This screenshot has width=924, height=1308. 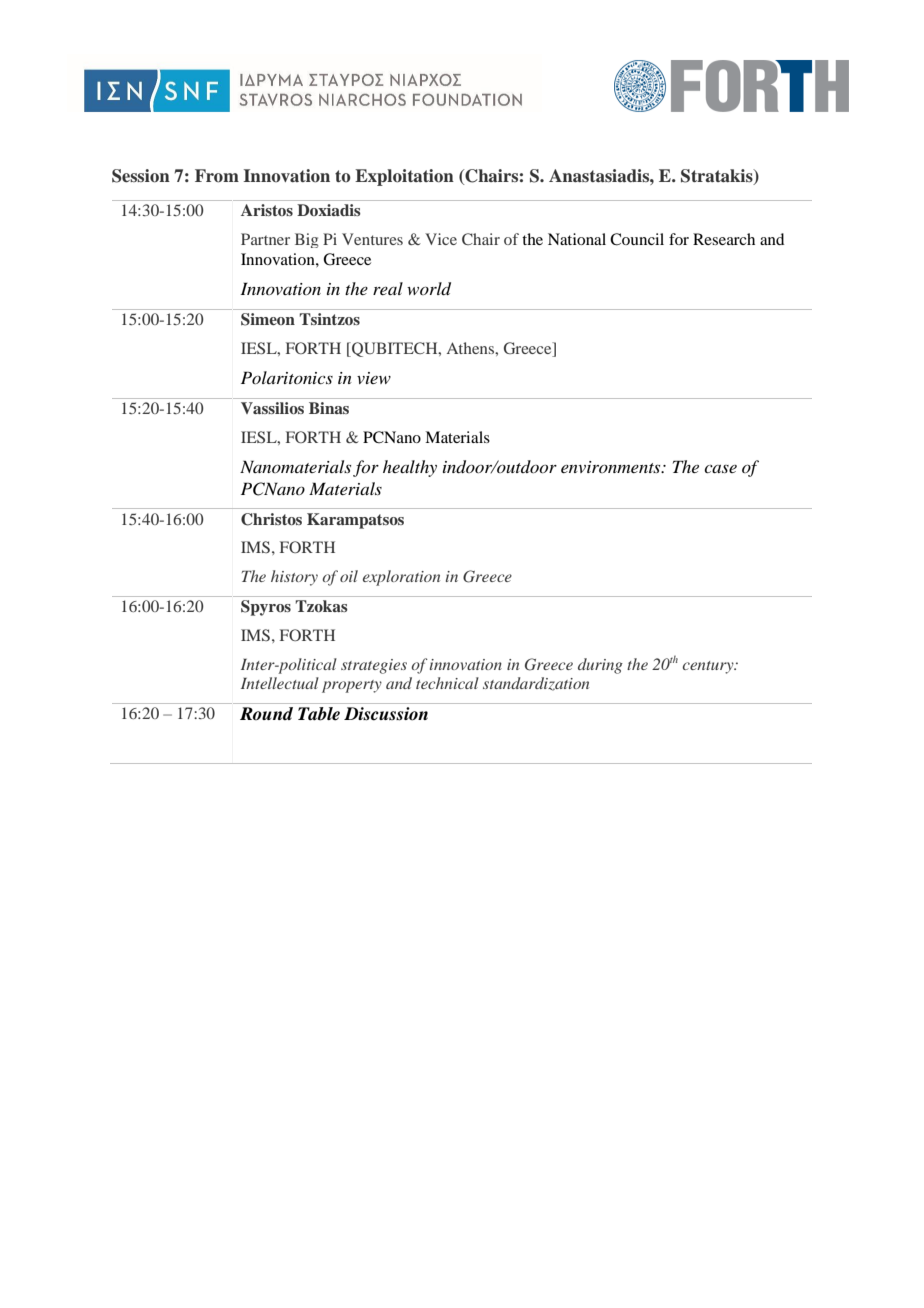 I want to click on exploration, so click(x=401, y=578).
